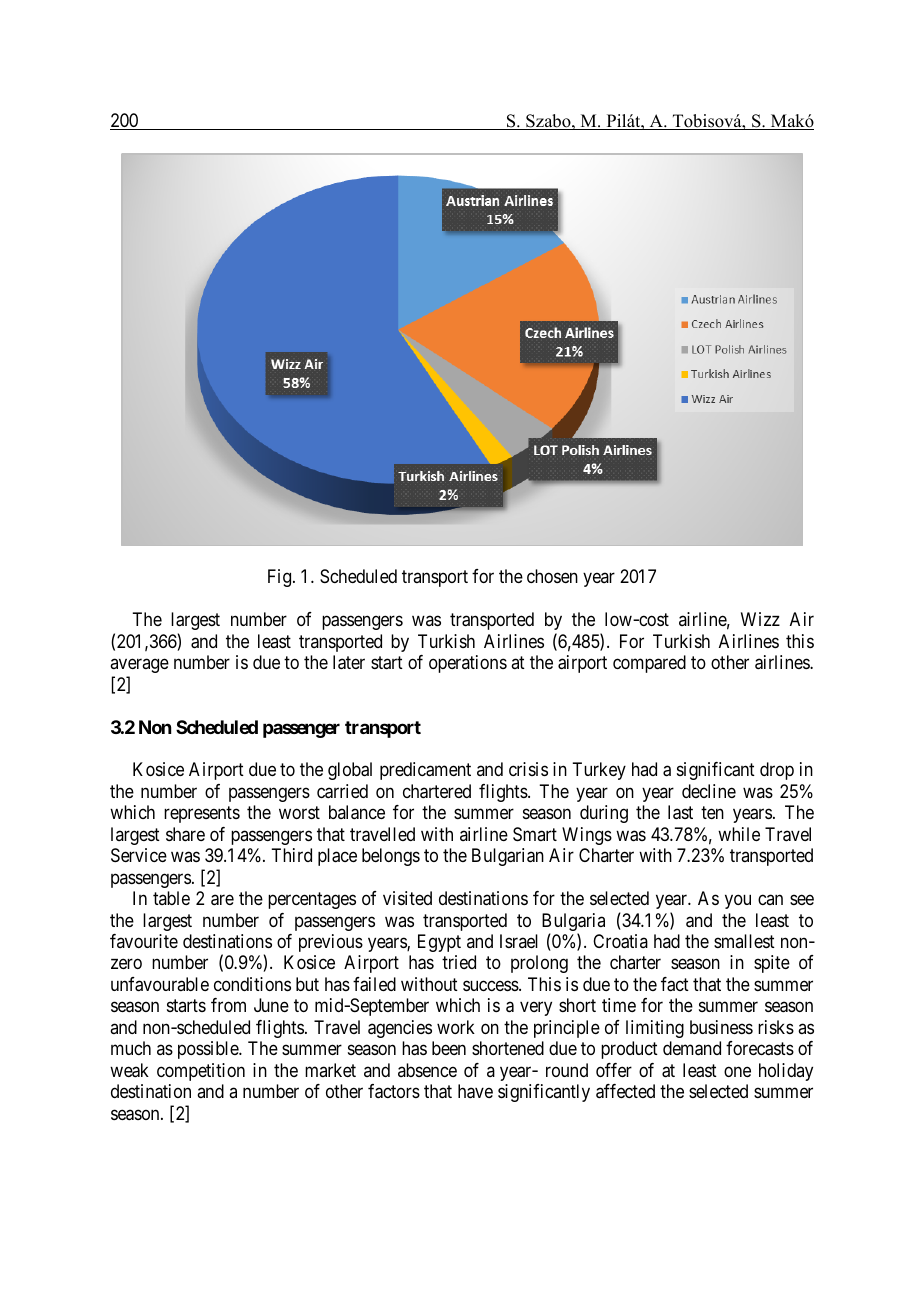 This screenshot has width=924, height=1308. I want to click on visited, so click(407, 898).
